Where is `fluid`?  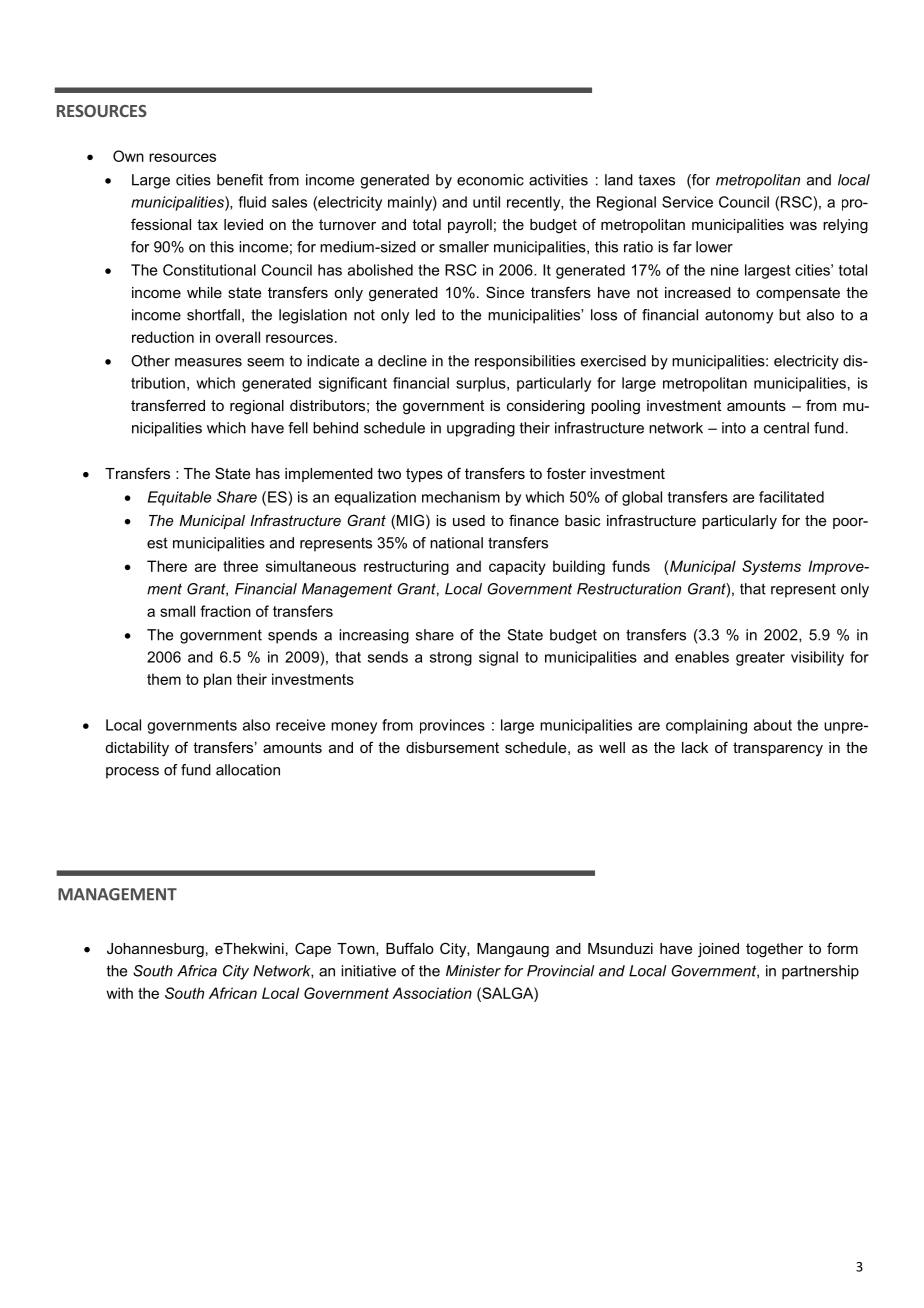
fluid is located at coordinates (252, 202).
